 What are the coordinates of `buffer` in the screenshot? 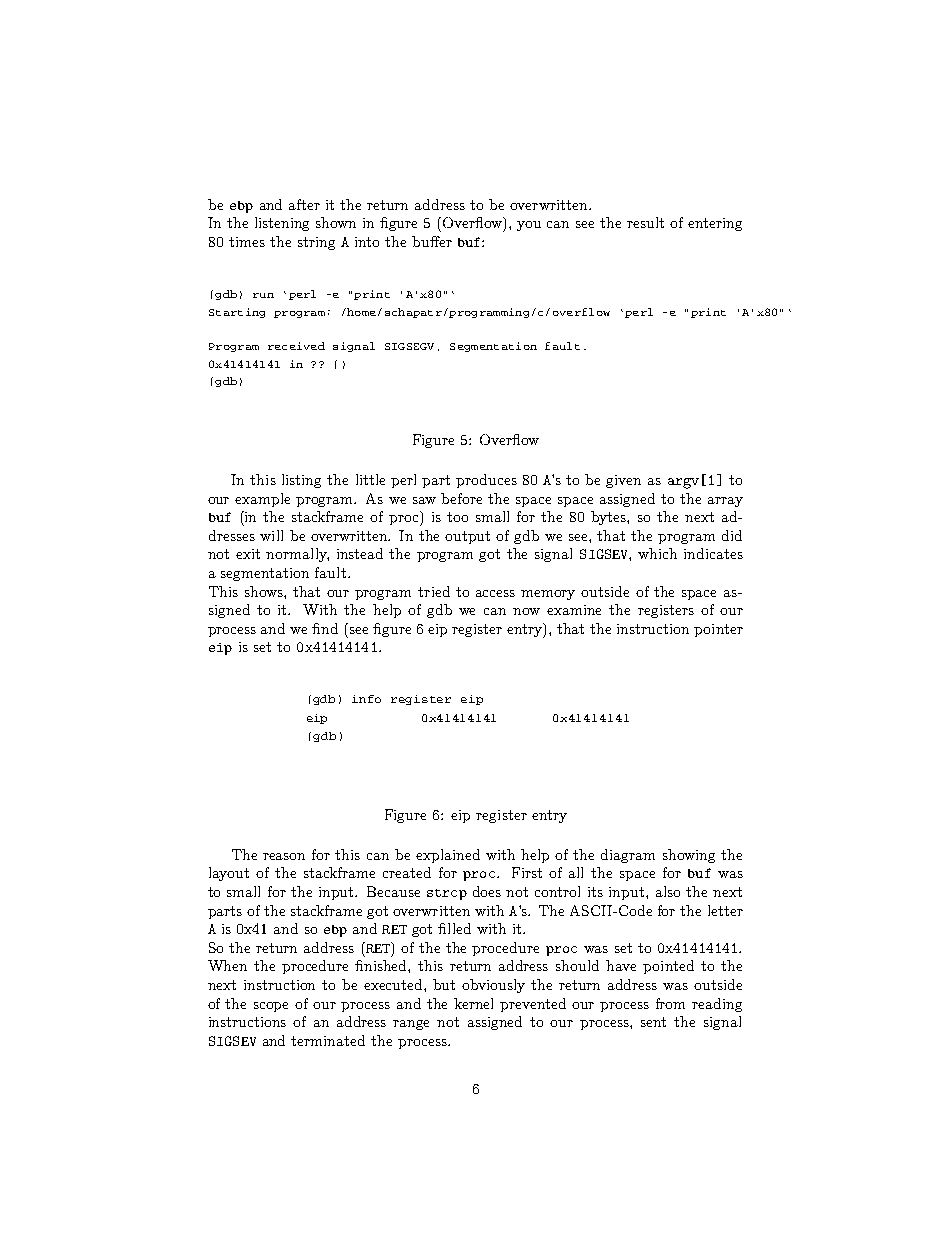 It's located at (432, 241).
